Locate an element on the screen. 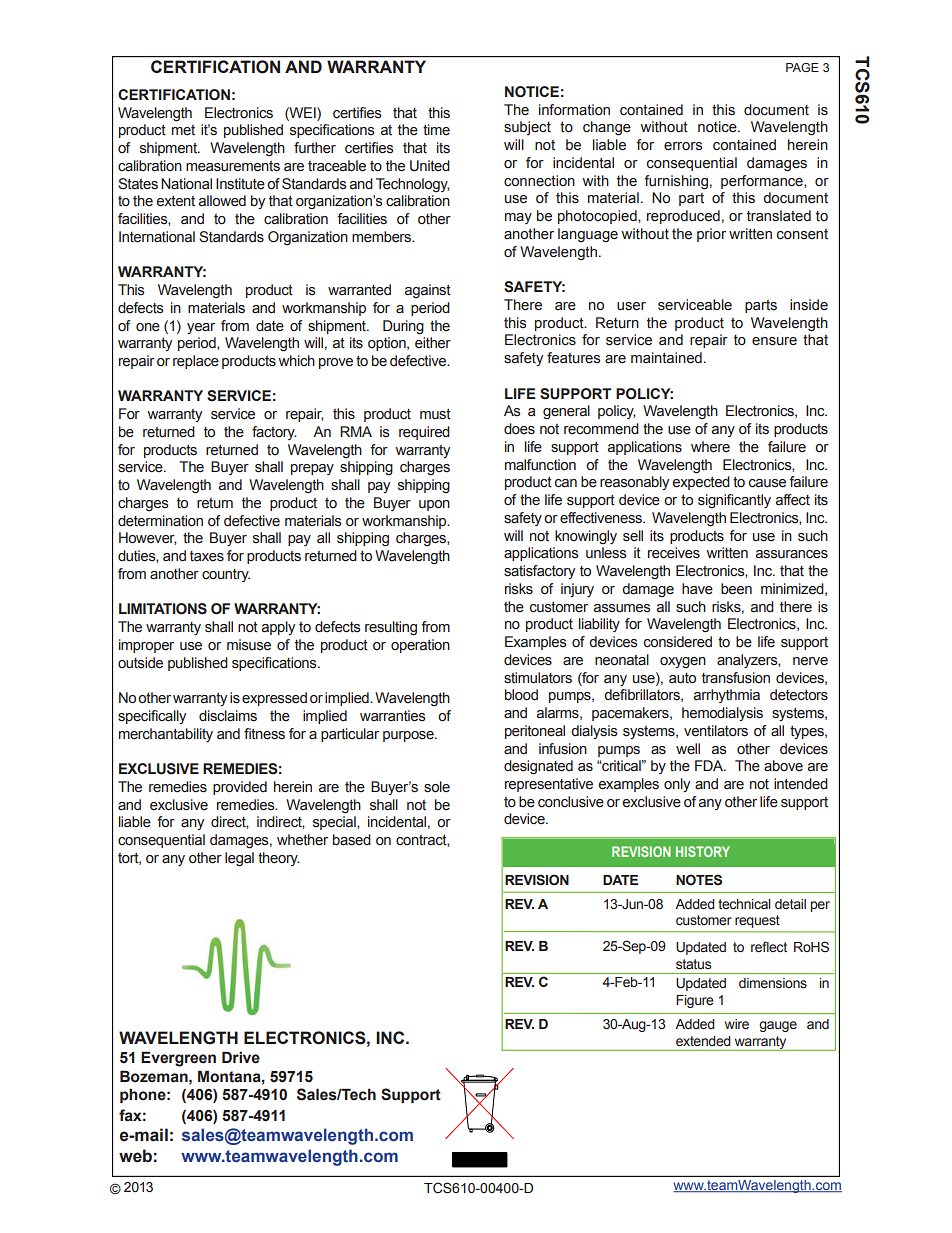  time is located at coordinates (436, 130).
